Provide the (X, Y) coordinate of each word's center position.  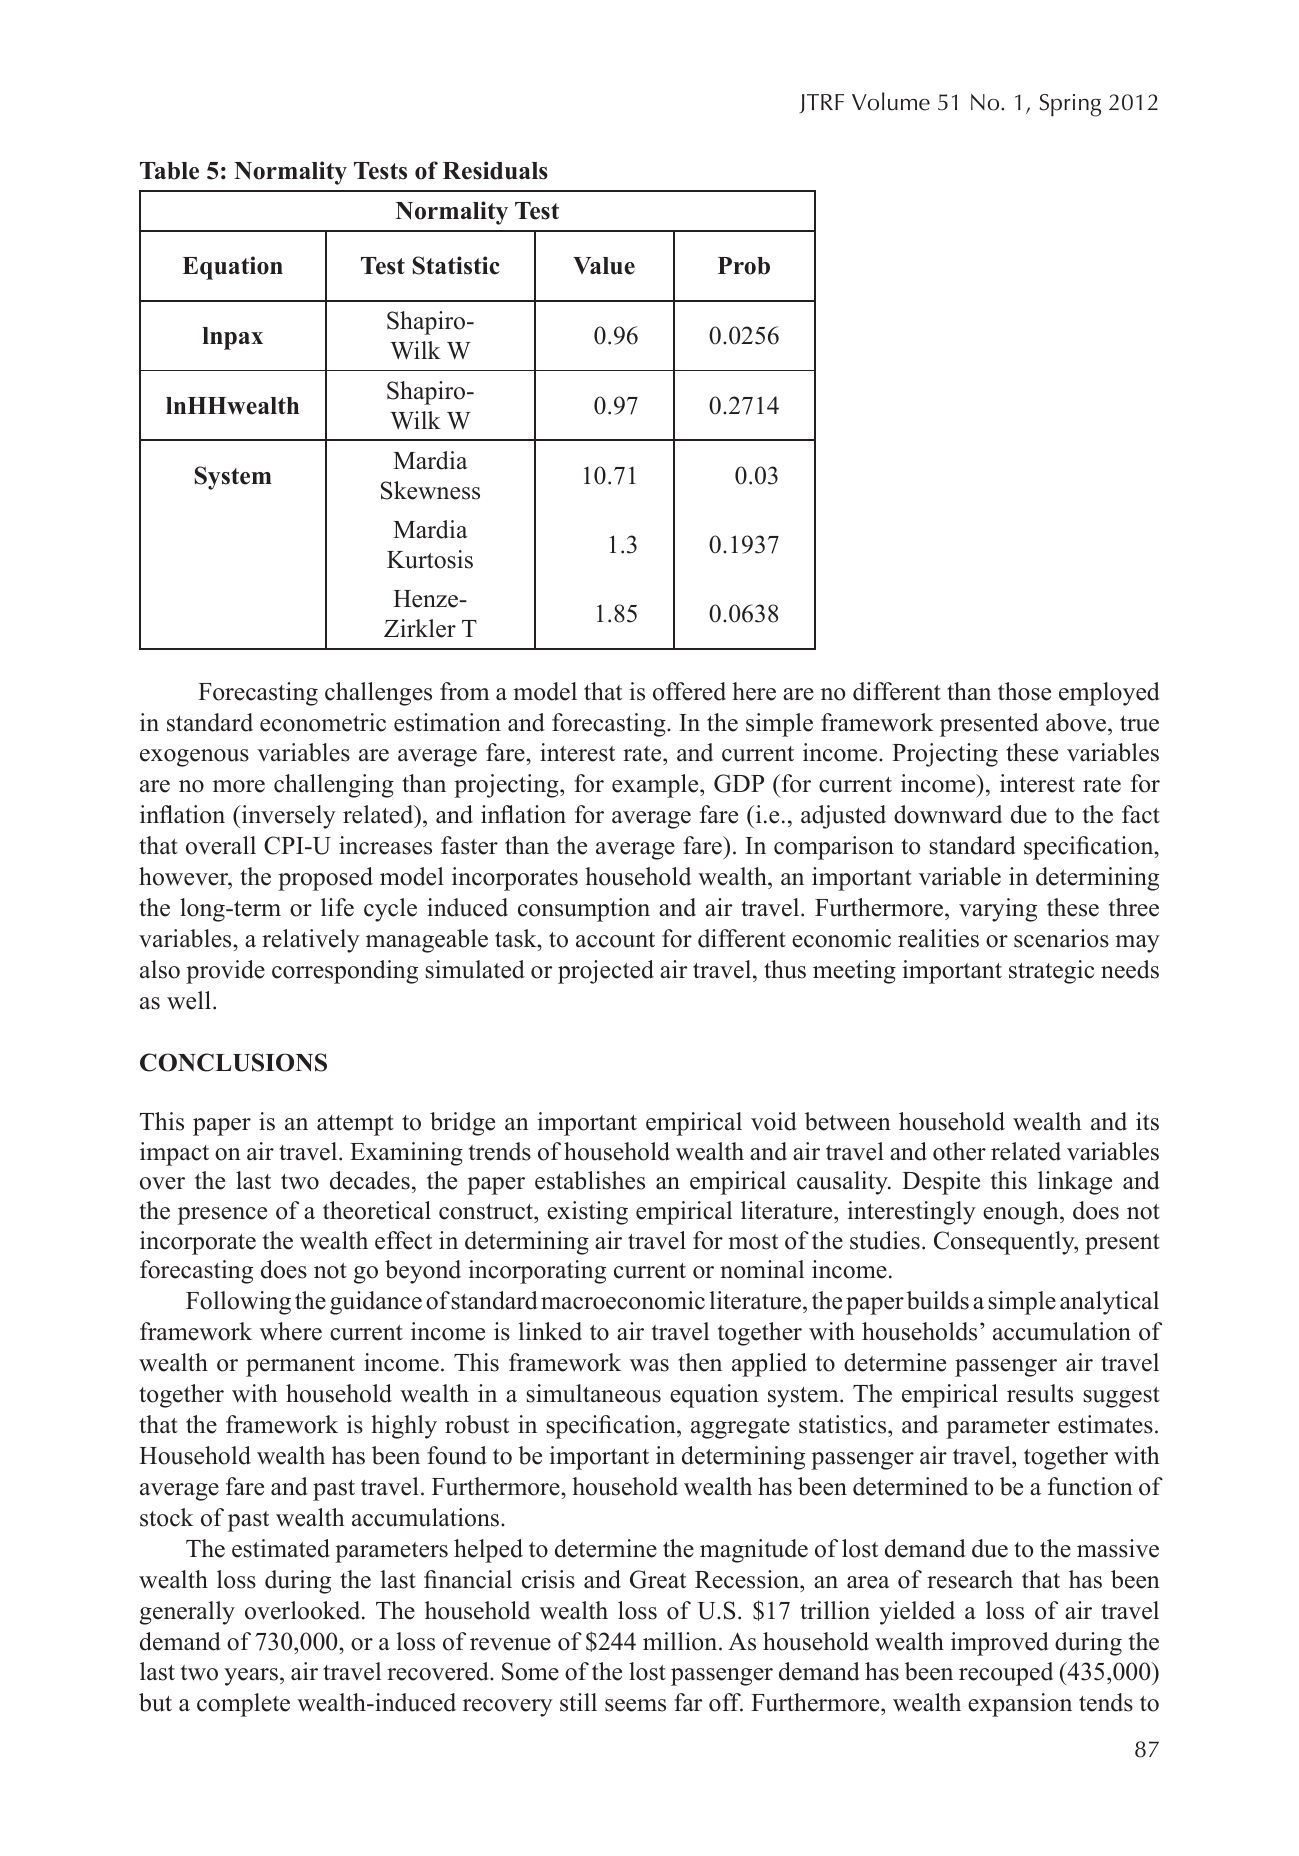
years (251, 1677)
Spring (1070, 105)
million (681, 1641)
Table (169, 171)
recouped (1006, 1674)
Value (604, 266)
